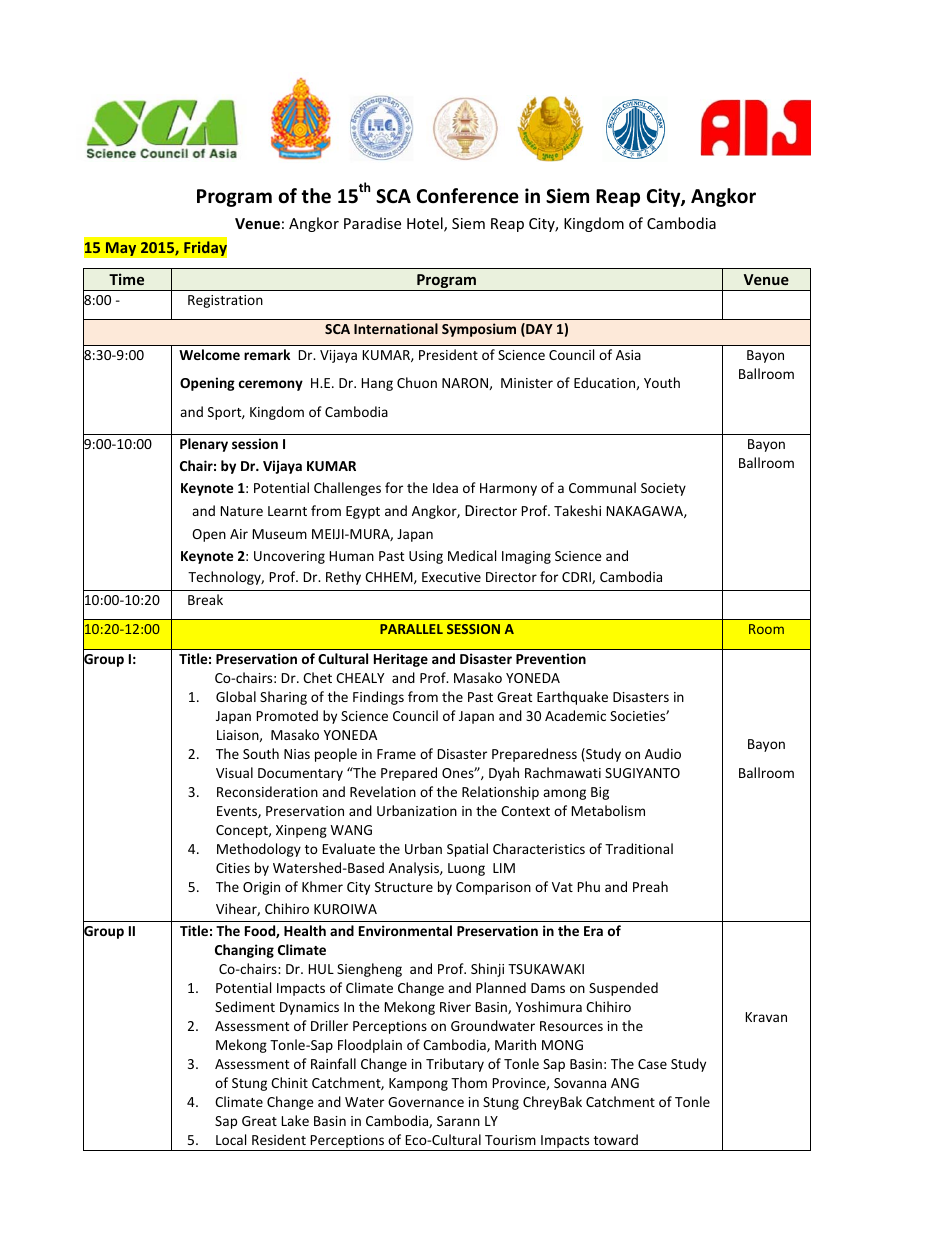 This screenshot has height=1233, width=952. What do you see at coordinates (363, 512) in the screenshot?
I see `Egypt` at bounding box center [363, 512].
